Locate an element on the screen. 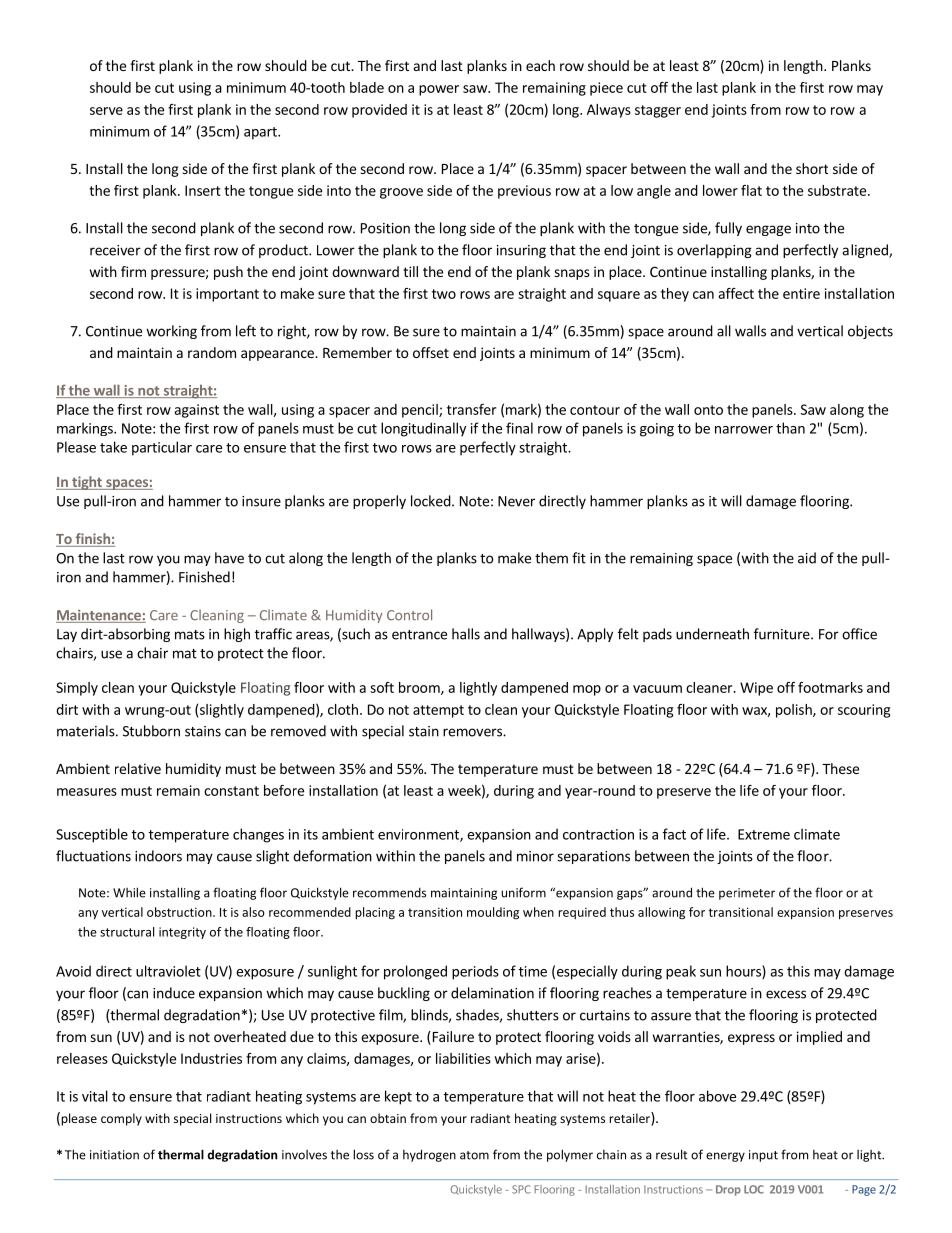  apart is located at coordinates (261, 133).
